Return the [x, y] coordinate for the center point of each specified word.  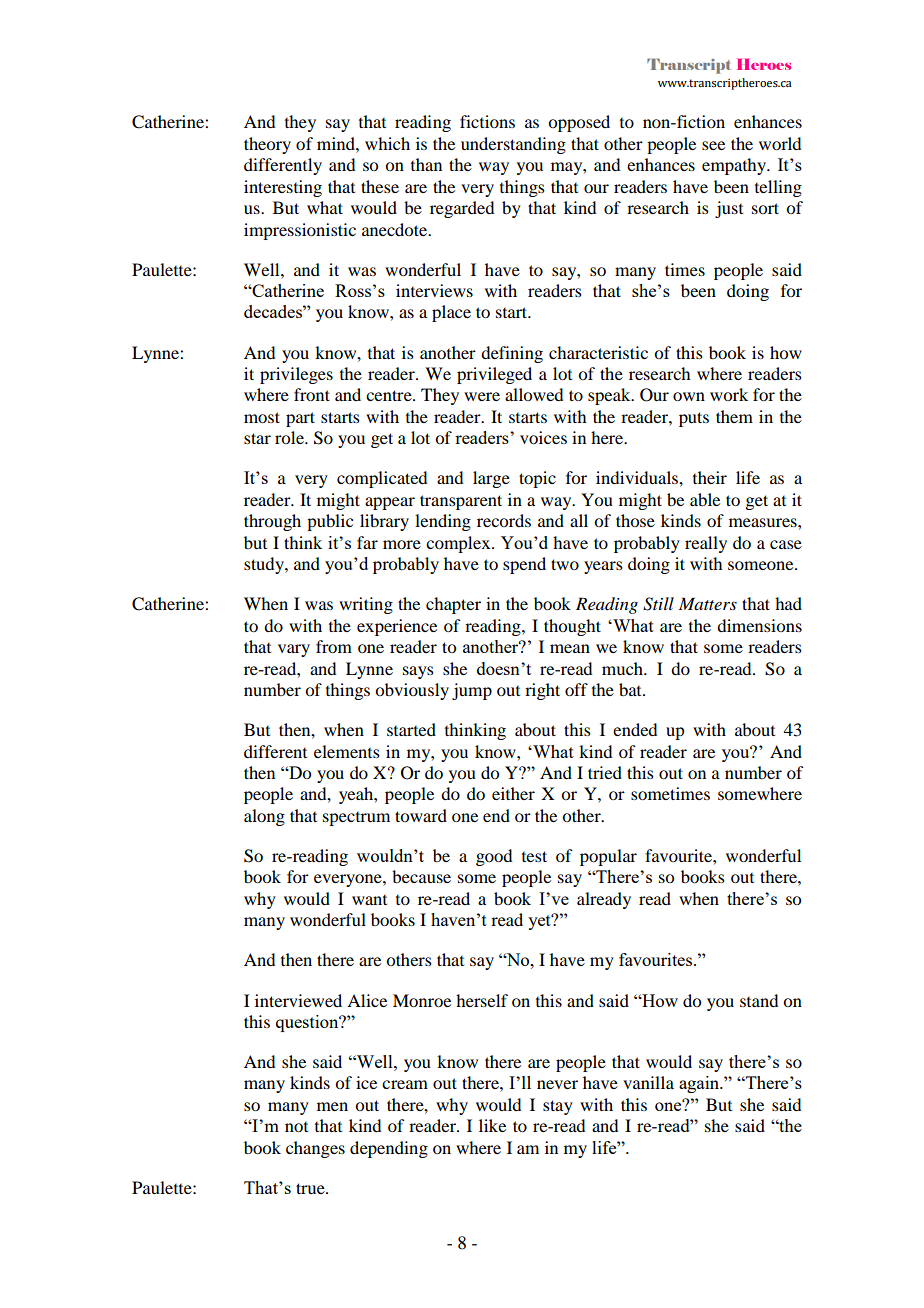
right [542, 691]
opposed [579, 123]
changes [315, 1149]
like [492, 1125]
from [334, 646]
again [700, 1084]
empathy [735, 166]
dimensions [759, 625]
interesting [283, 188]
